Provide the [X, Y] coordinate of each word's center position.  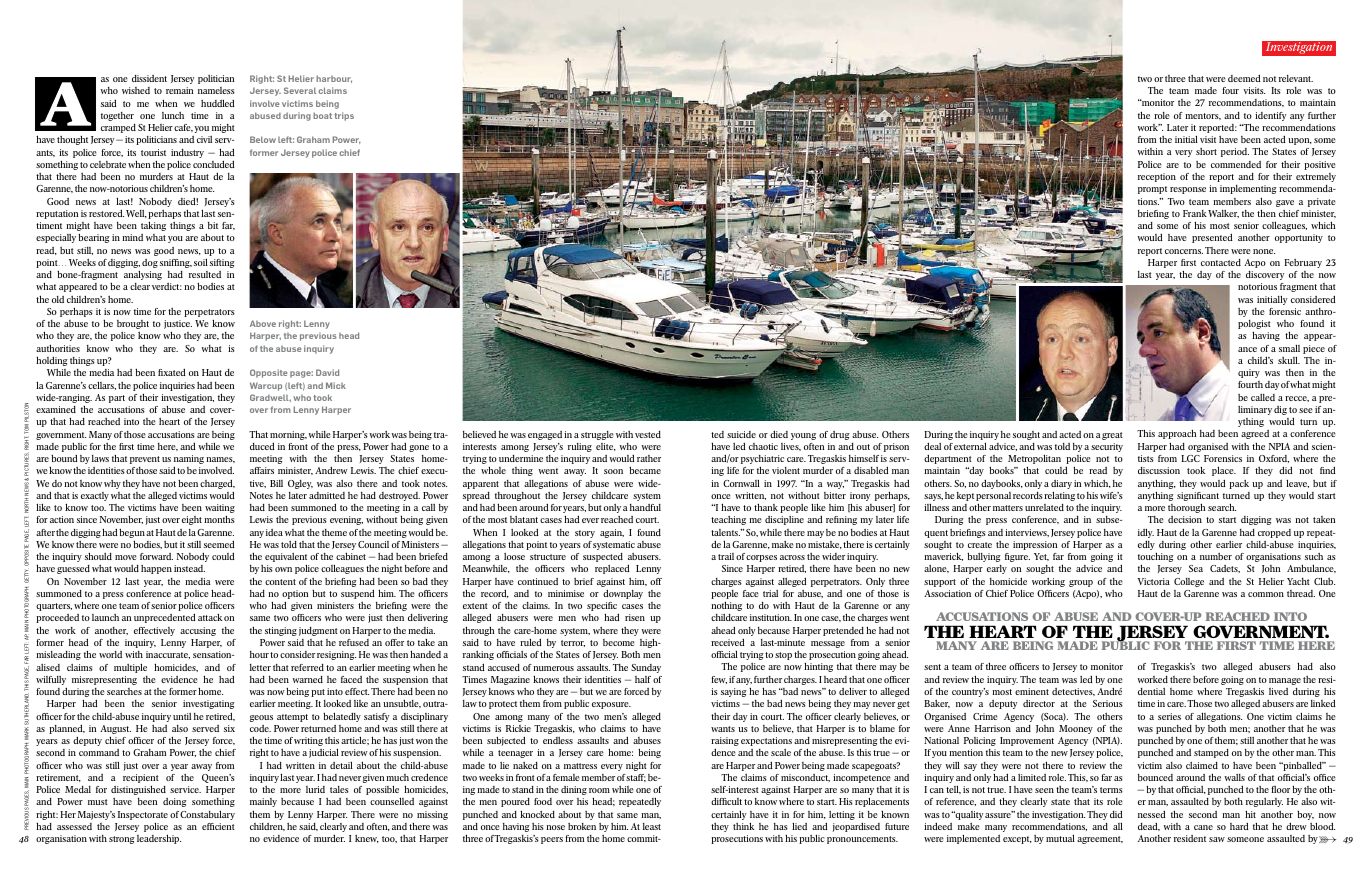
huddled [218, 103]
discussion [1159, 470]
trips [344, 116]
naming [189, 461]
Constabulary [207, 815]
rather [649, 458]
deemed [1244, 78]
